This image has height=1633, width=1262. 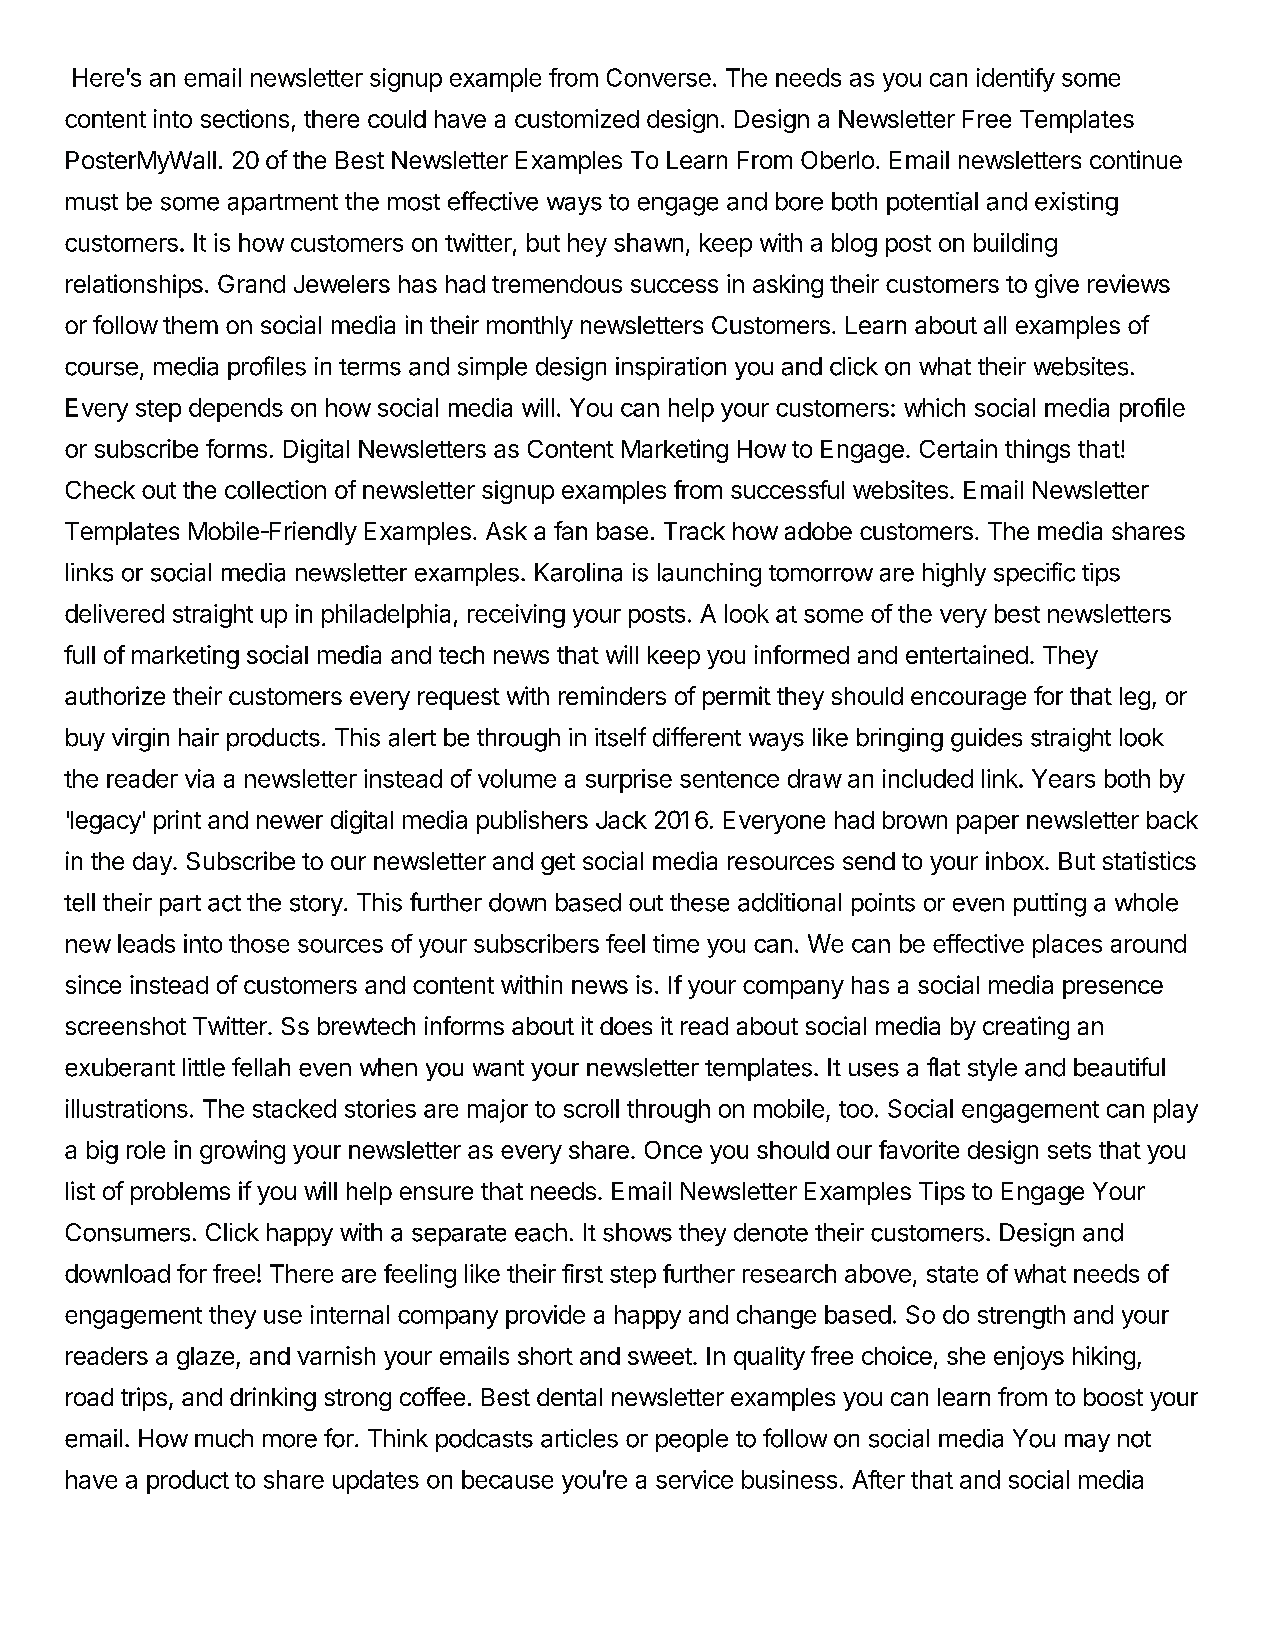 What do you see at coordinates (1063, 778) in the image?
I see `Years` at bounding box center [1063, 778].
